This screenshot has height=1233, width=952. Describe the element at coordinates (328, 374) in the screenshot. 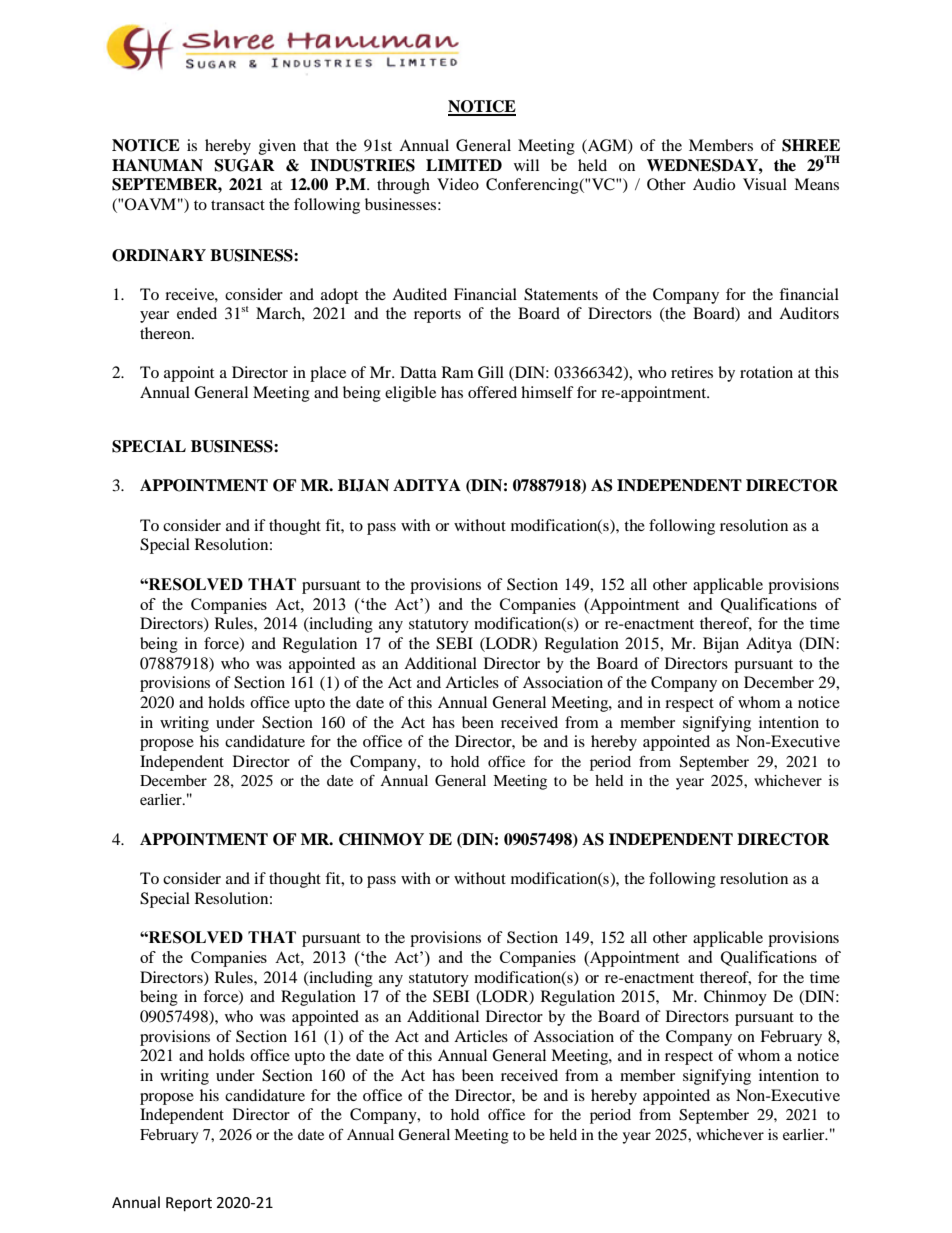

I see `place` at that location.
